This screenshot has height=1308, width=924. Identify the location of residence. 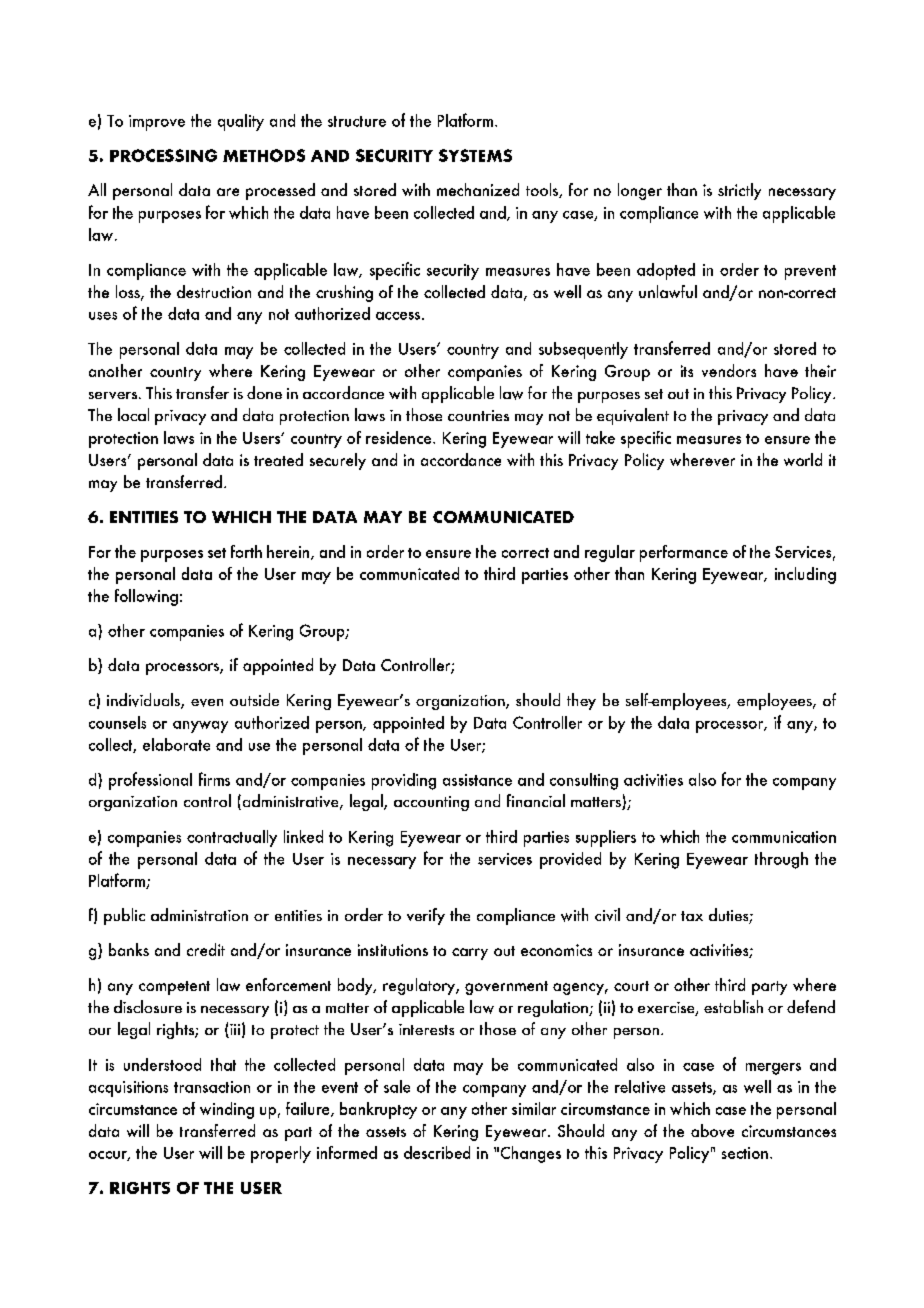
(400, 437).
